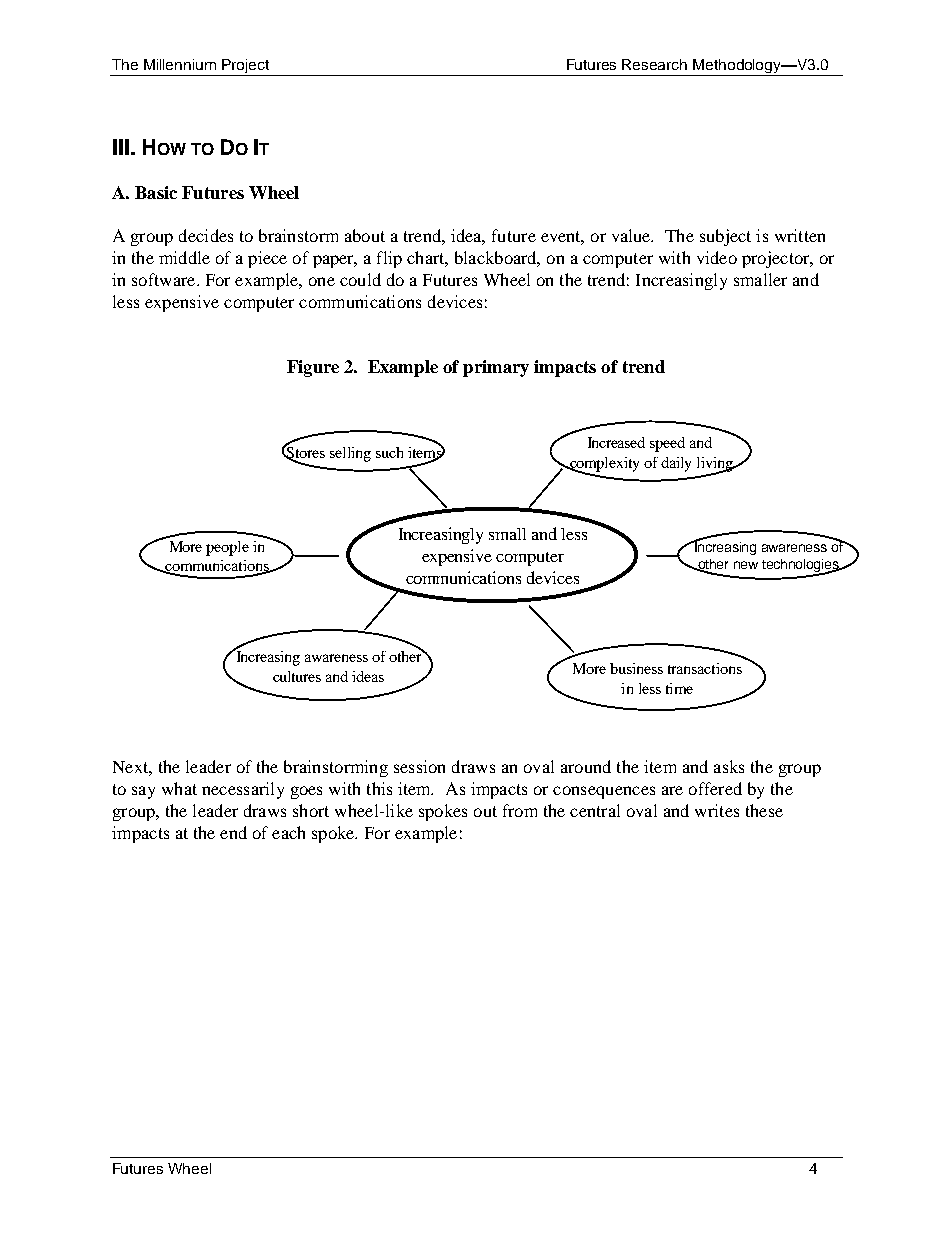 Image resolution: width=952 pixels, height=1233 pixels. I want to click on subject, so click(725, 237).
